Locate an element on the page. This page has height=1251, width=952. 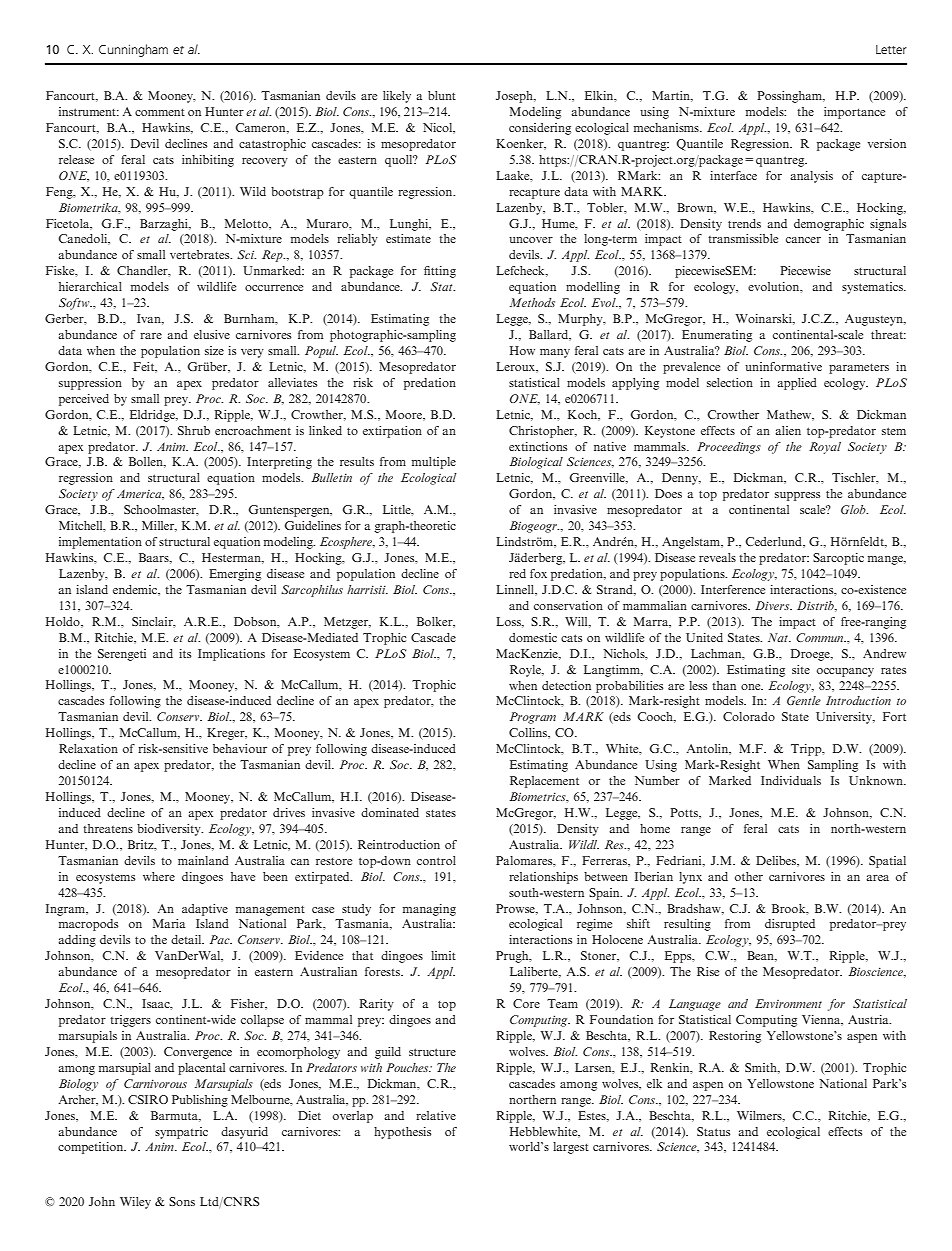
relative is located at coordinates (436, 1115).
